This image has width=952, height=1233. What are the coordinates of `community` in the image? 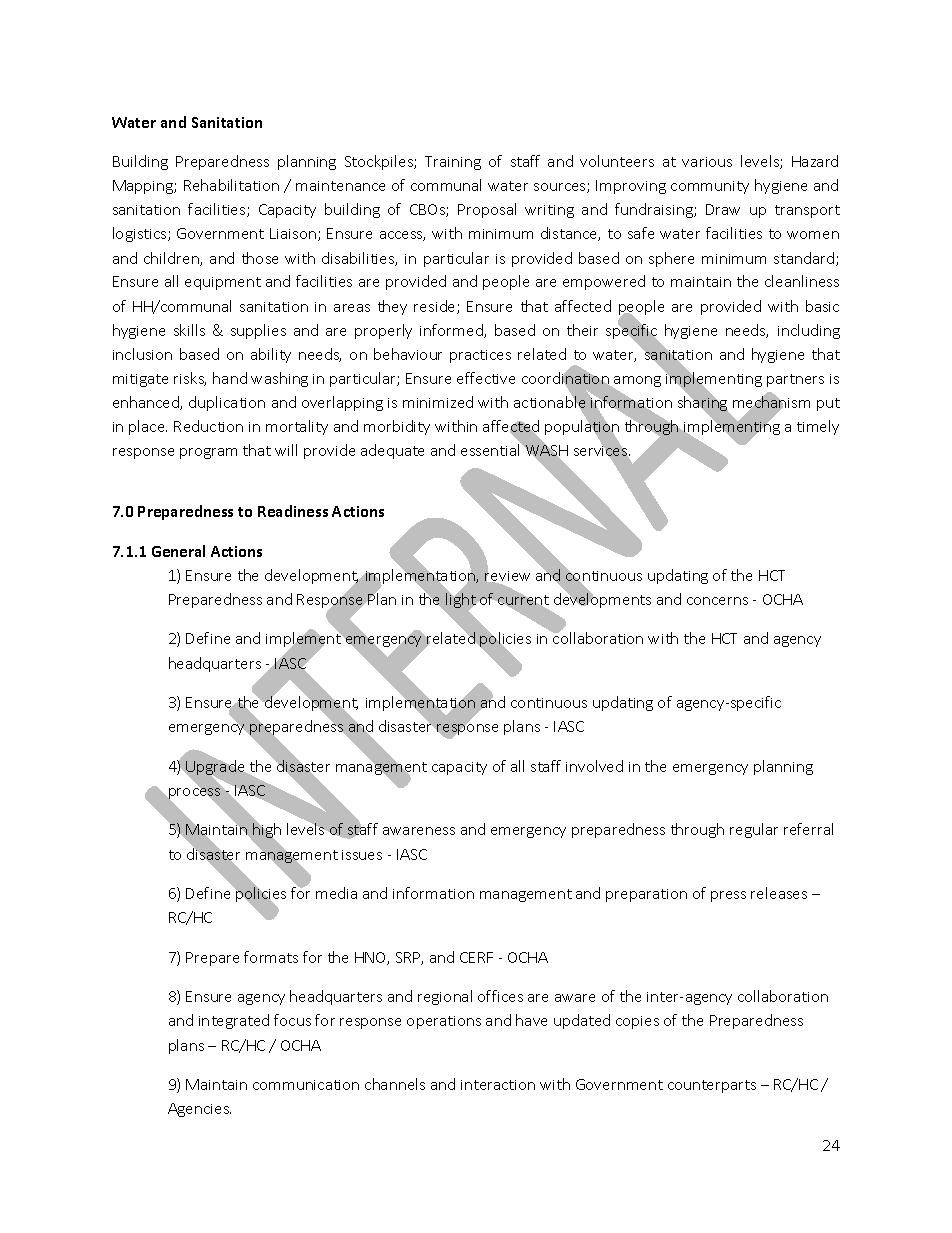 It's located at (710, 187).
